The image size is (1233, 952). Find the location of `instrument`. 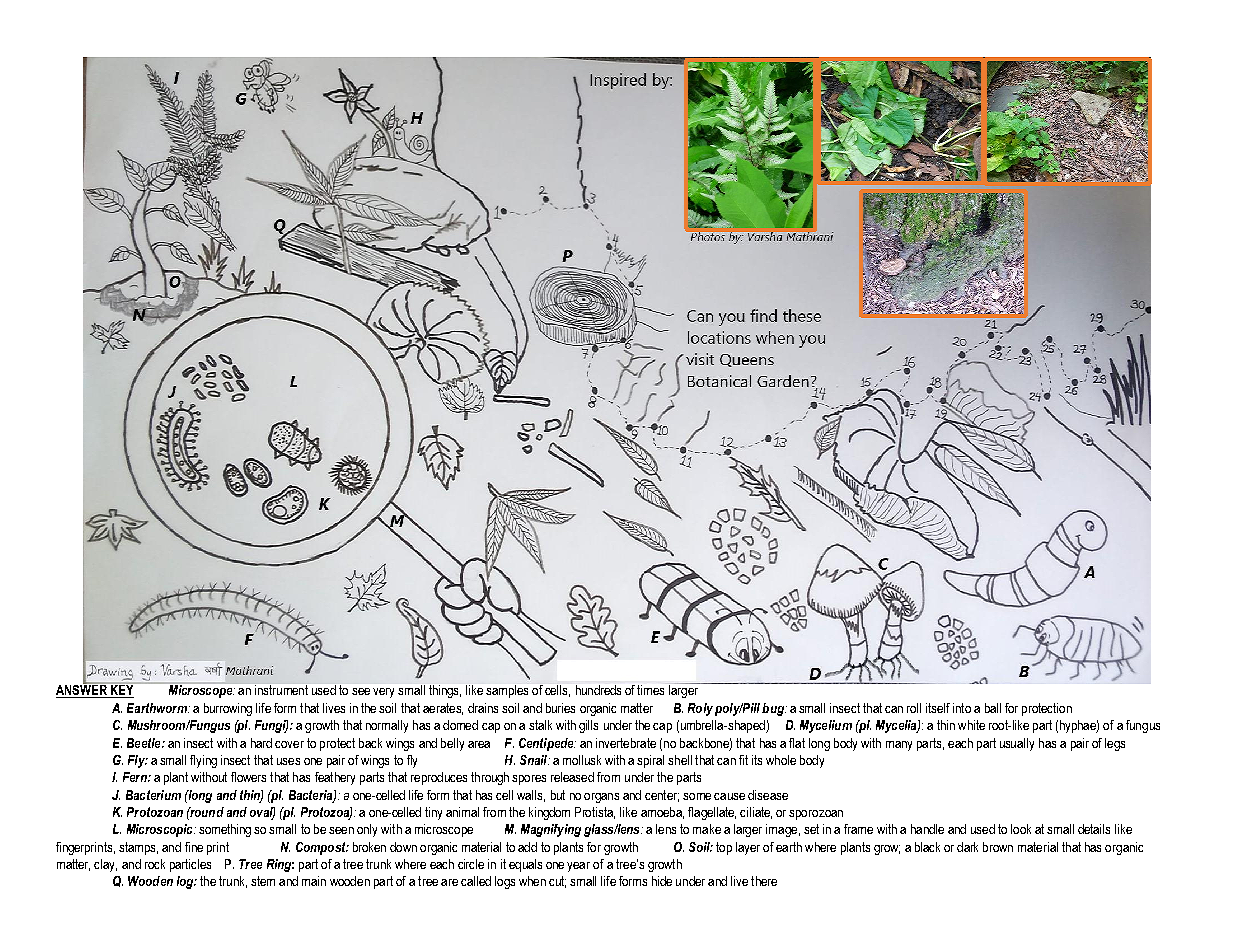

instrument is located at coordinates (281, 690).
